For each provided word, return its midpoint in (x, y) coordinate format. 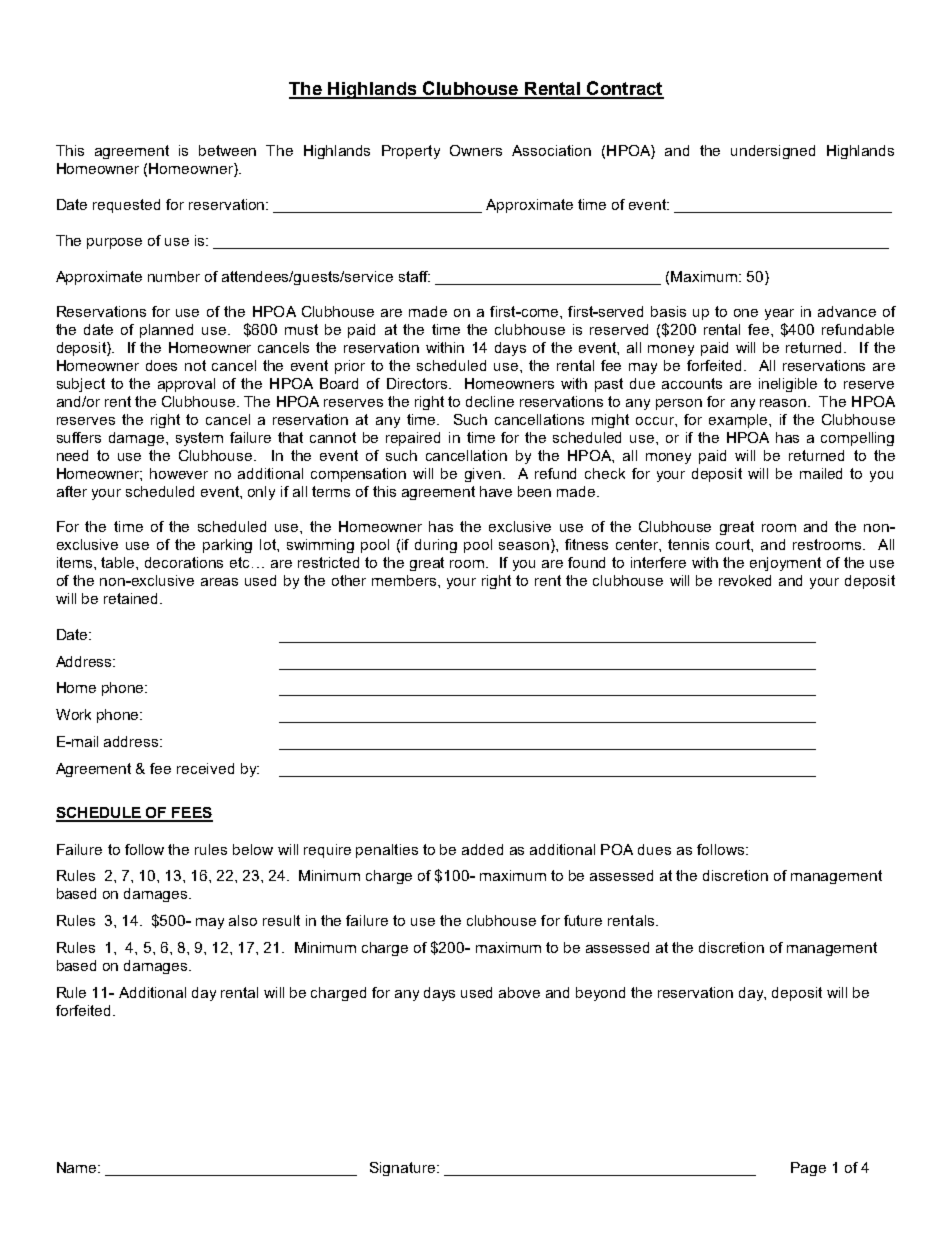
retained (132, 598)
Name (78, 1167)
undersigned (773, 152)
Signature (404, 1169)
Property (411, 152)
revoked (745, 580)
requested (126, 206)
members (405, 580)
